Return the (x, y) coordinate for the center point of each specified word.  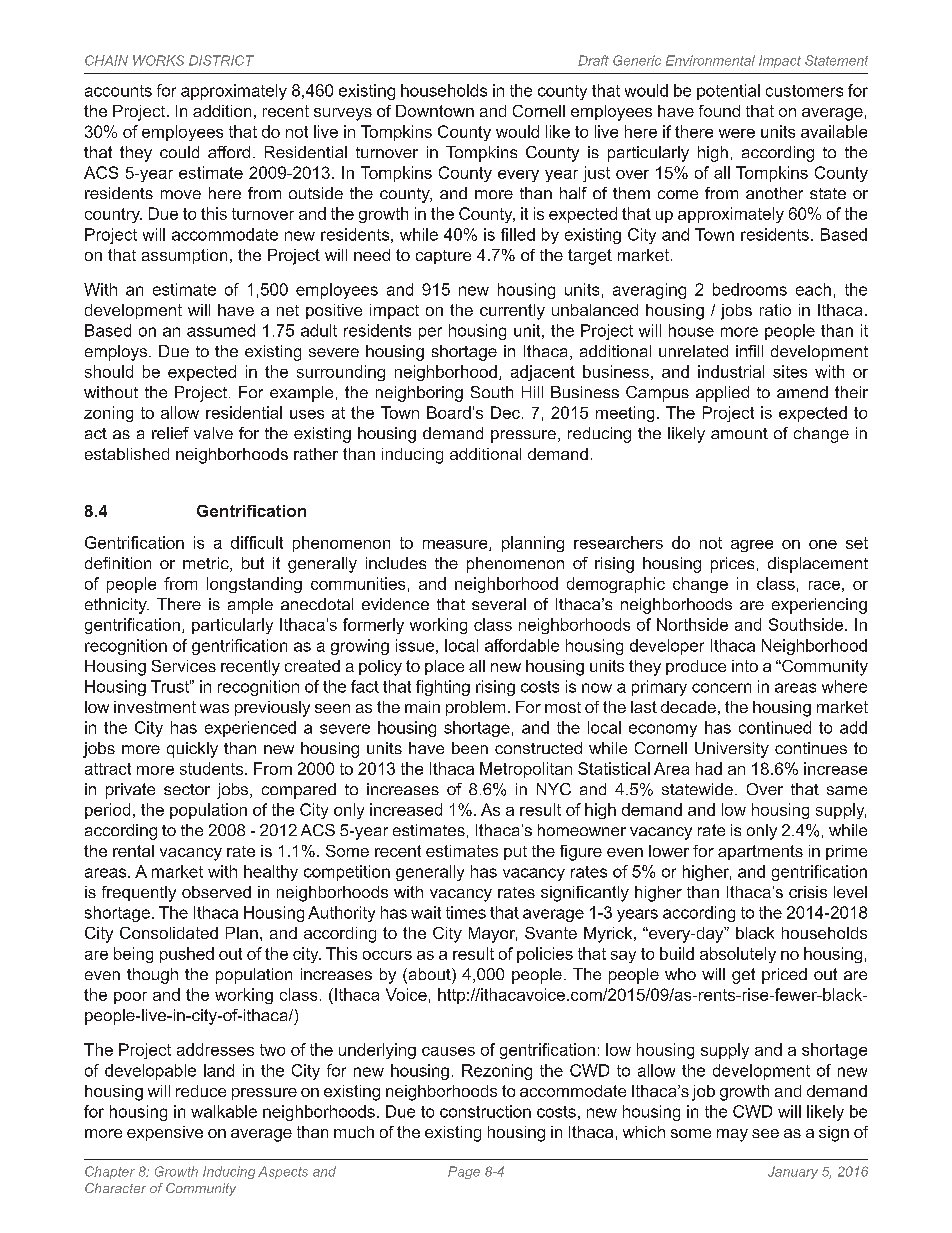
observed (216, 892)
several (499, 604)
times (466, 912)
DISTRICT (221, 60)
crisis (808, 892)
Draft (593, 60)
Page (464, 1172)
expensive (165, 1133)
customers (804, 91)
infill (749, 351)
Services (184, 666)
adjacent (543, 373)
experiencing (819, 606)
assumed (221, 330)
